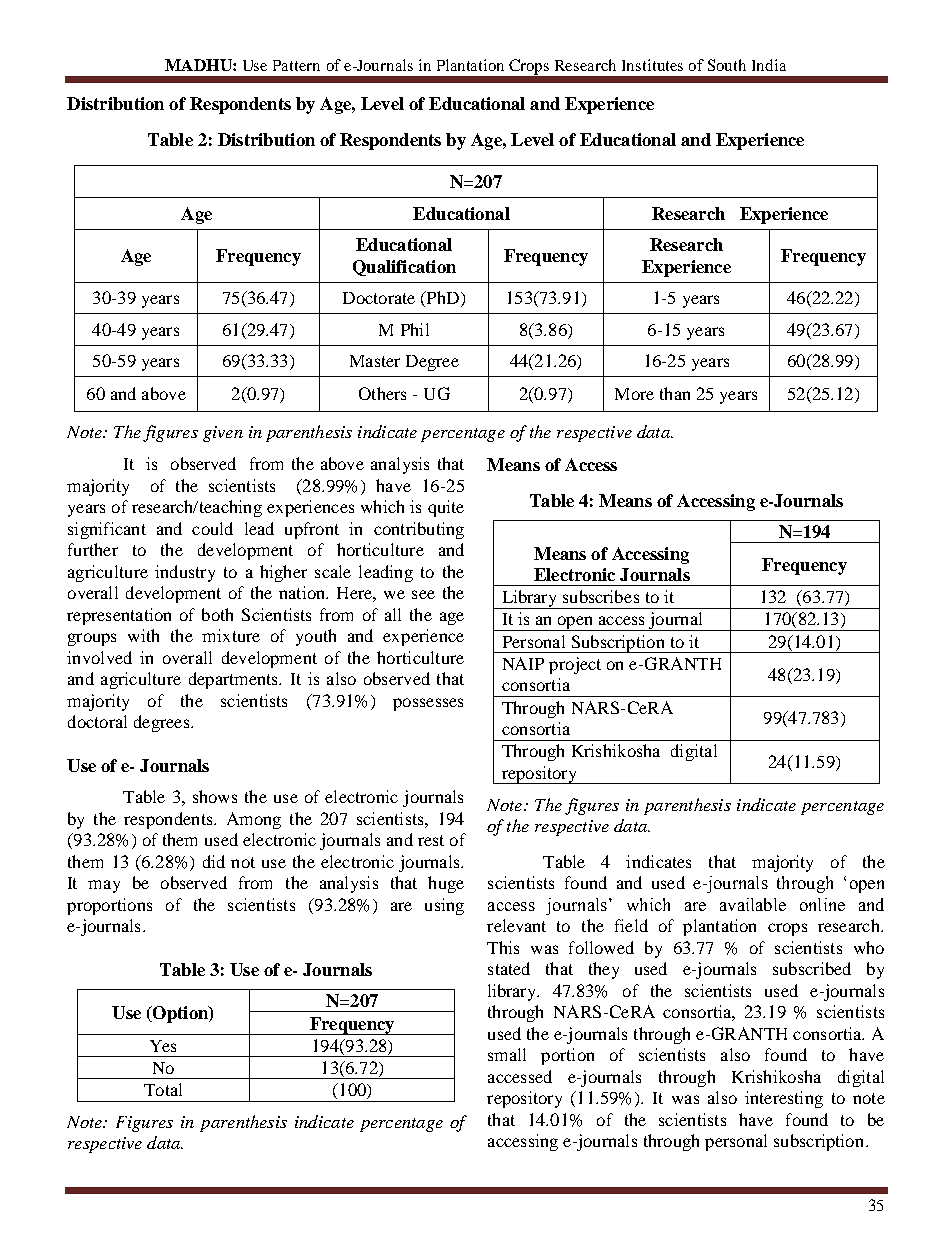  What do you see at coordinates (382, 393) in the screenshot?
I see `Others` at bounding box center [382, 393].
